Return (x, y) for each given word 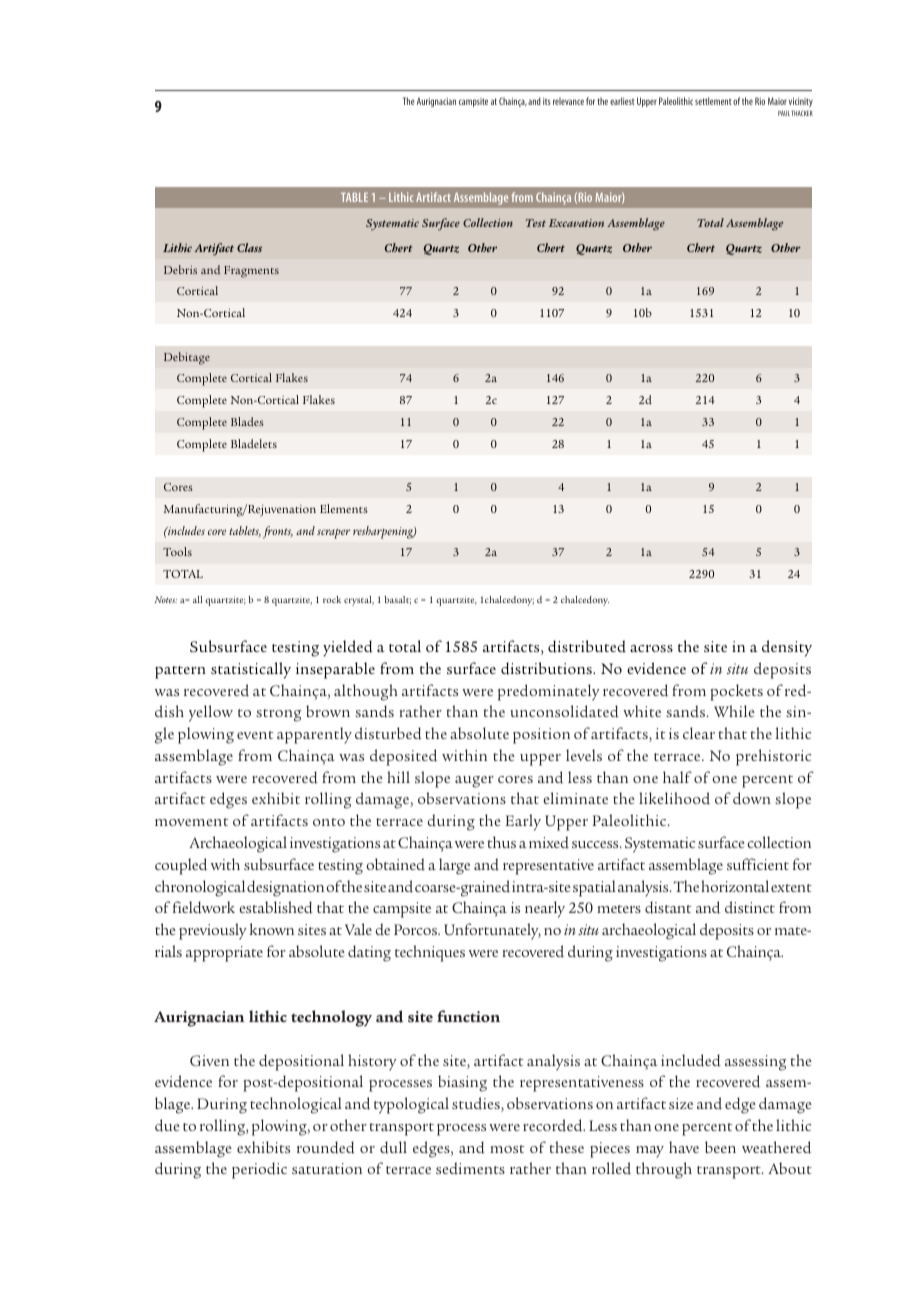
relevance (568, 101)
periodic (259, 1170)
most (507, 1149)
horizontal (735, 886)
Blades (247, 422)
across (651, 648)
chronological (200, 888)
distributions (547, 668)
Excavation (576, 223)
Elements (344, 508)
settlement (713, 101)
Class (249, 247)
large (454, 866)
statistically (251, 670)
